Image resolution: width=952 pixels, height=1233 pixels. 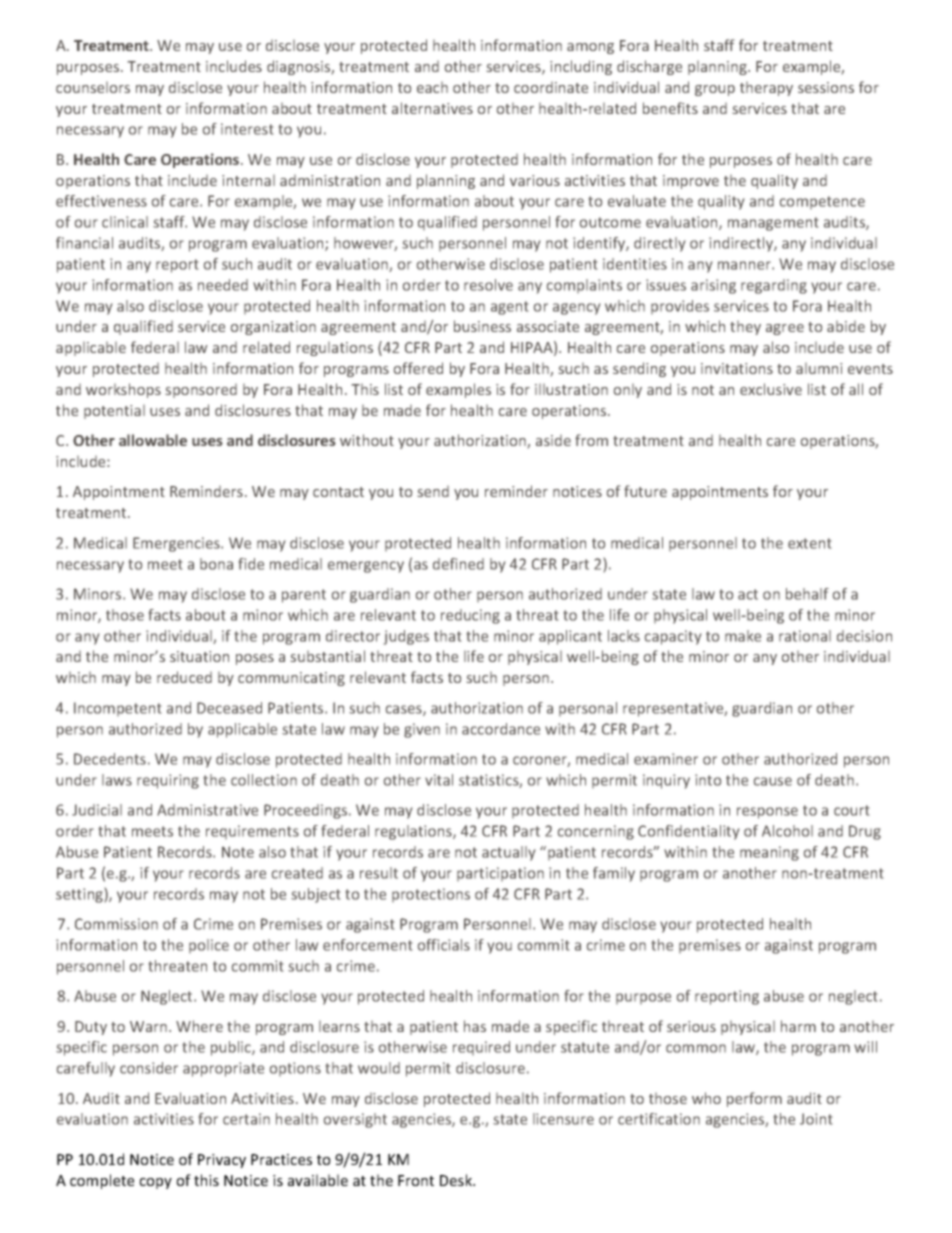 I want to click on officials, so click(x=444, y=945).
